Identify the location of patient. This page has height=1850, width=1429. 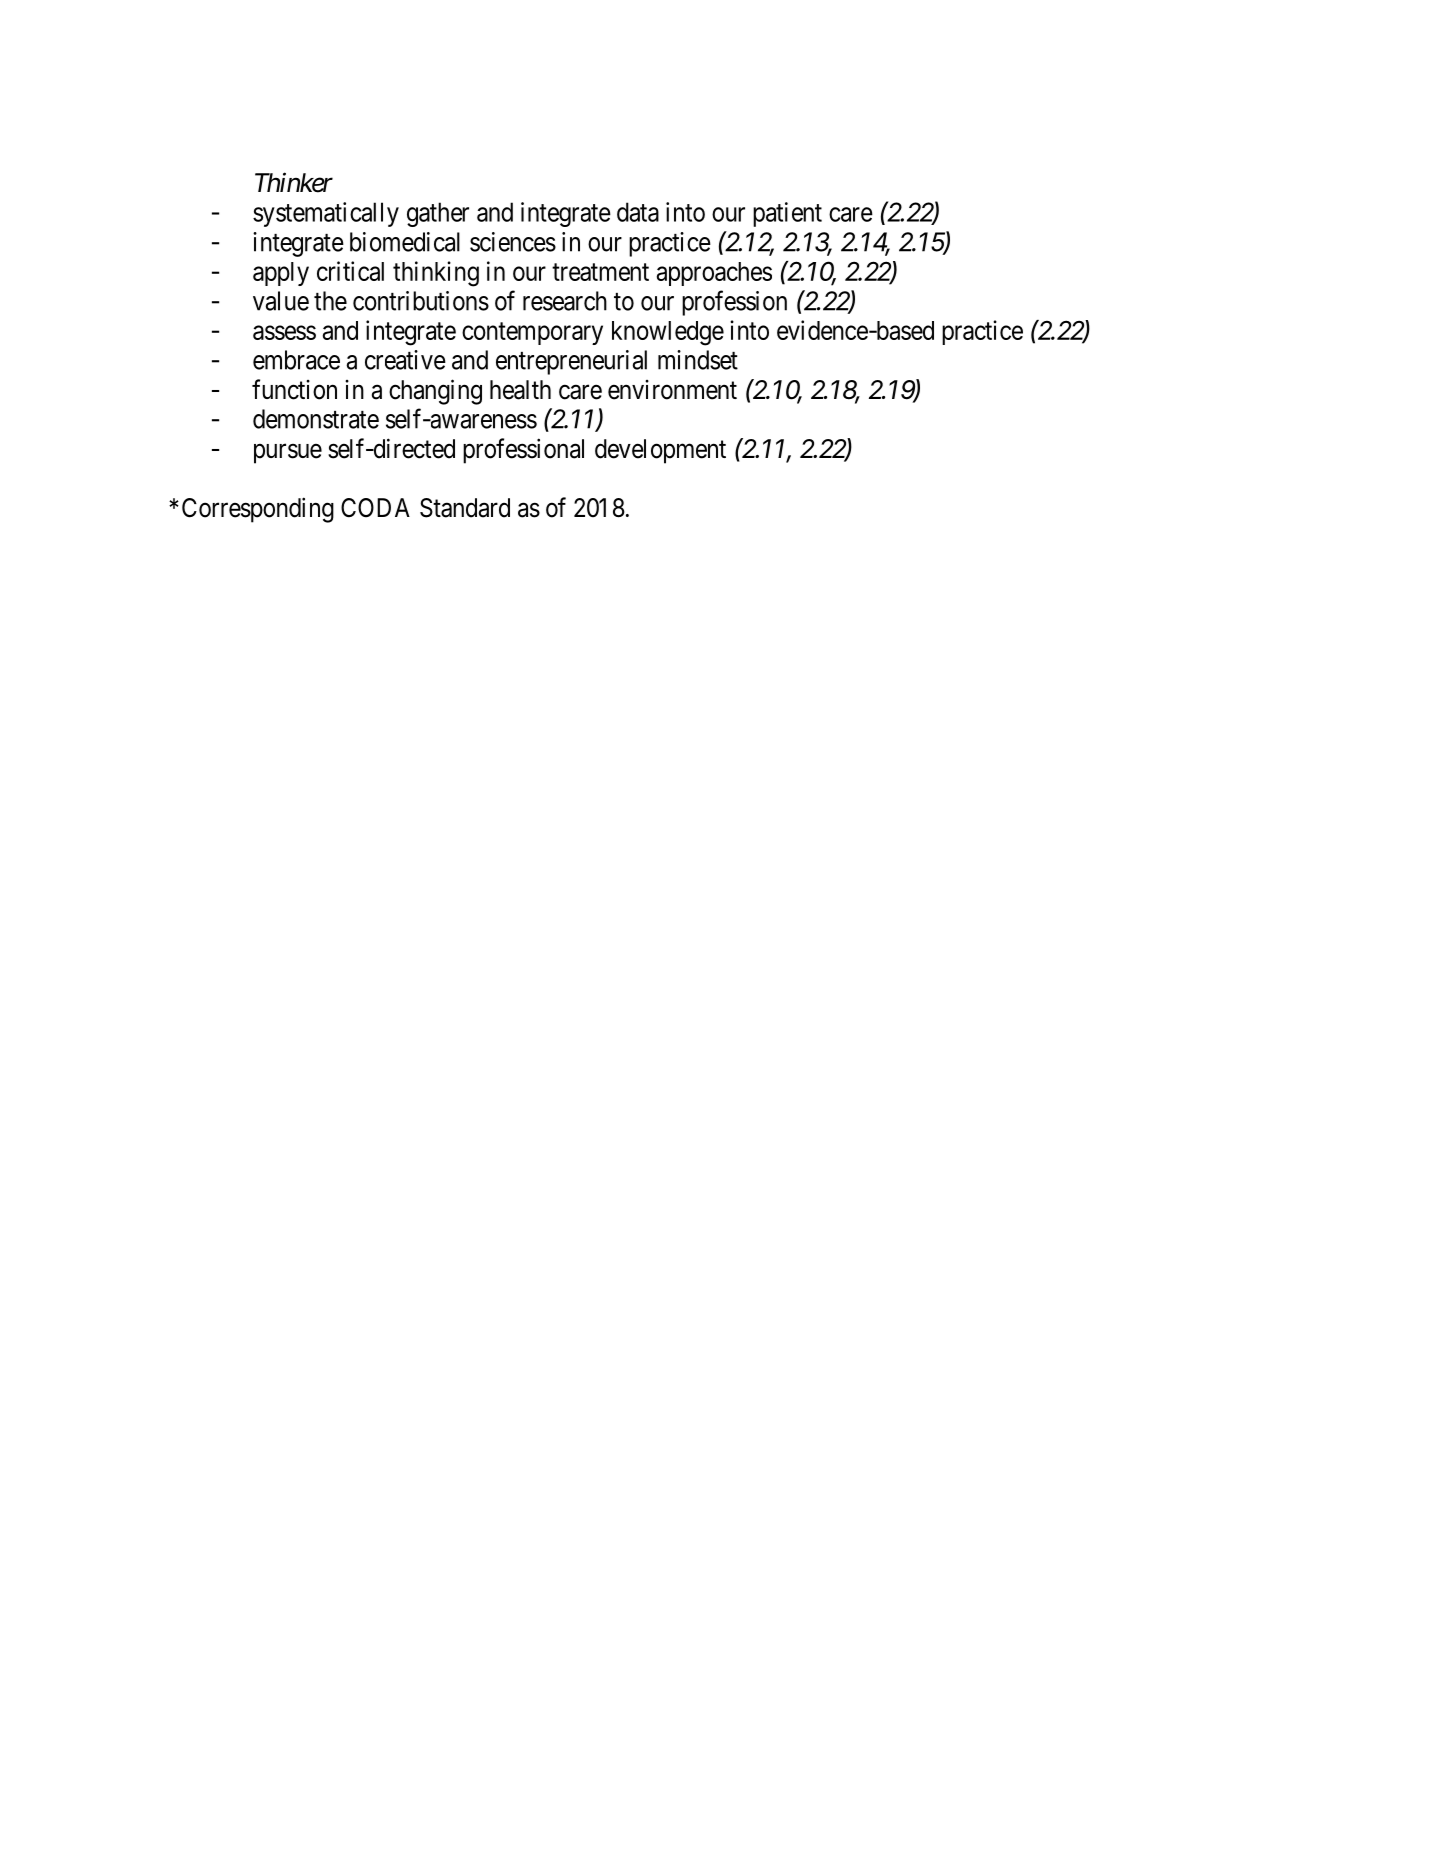
(787, 214).
